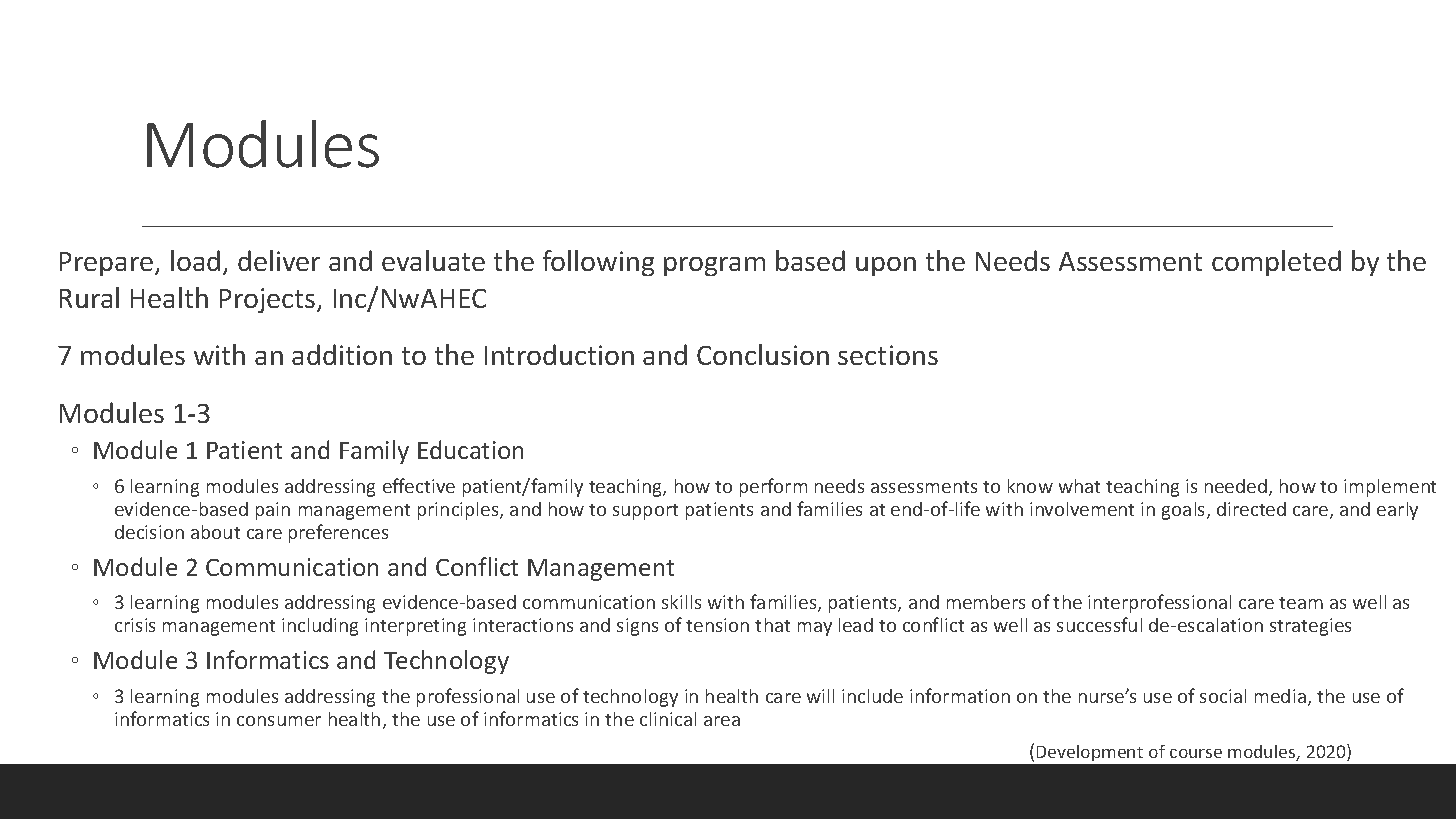  What do you see at coordinates (279, 721) in the screenshot?
I see `consumer` at bounding box center [279, 721].
